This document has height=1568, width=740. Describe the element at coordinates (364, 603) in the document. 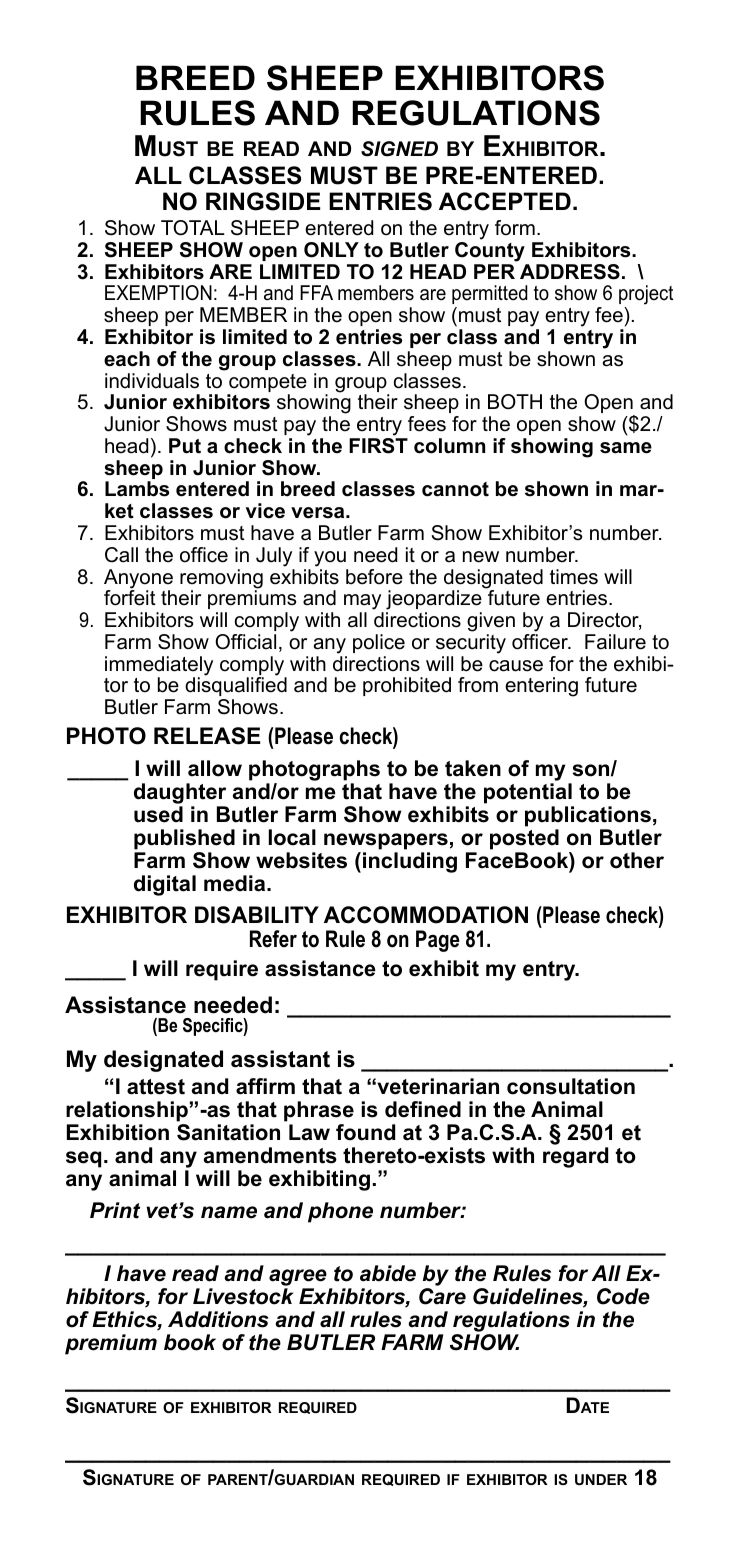

I see `may` at that location.
